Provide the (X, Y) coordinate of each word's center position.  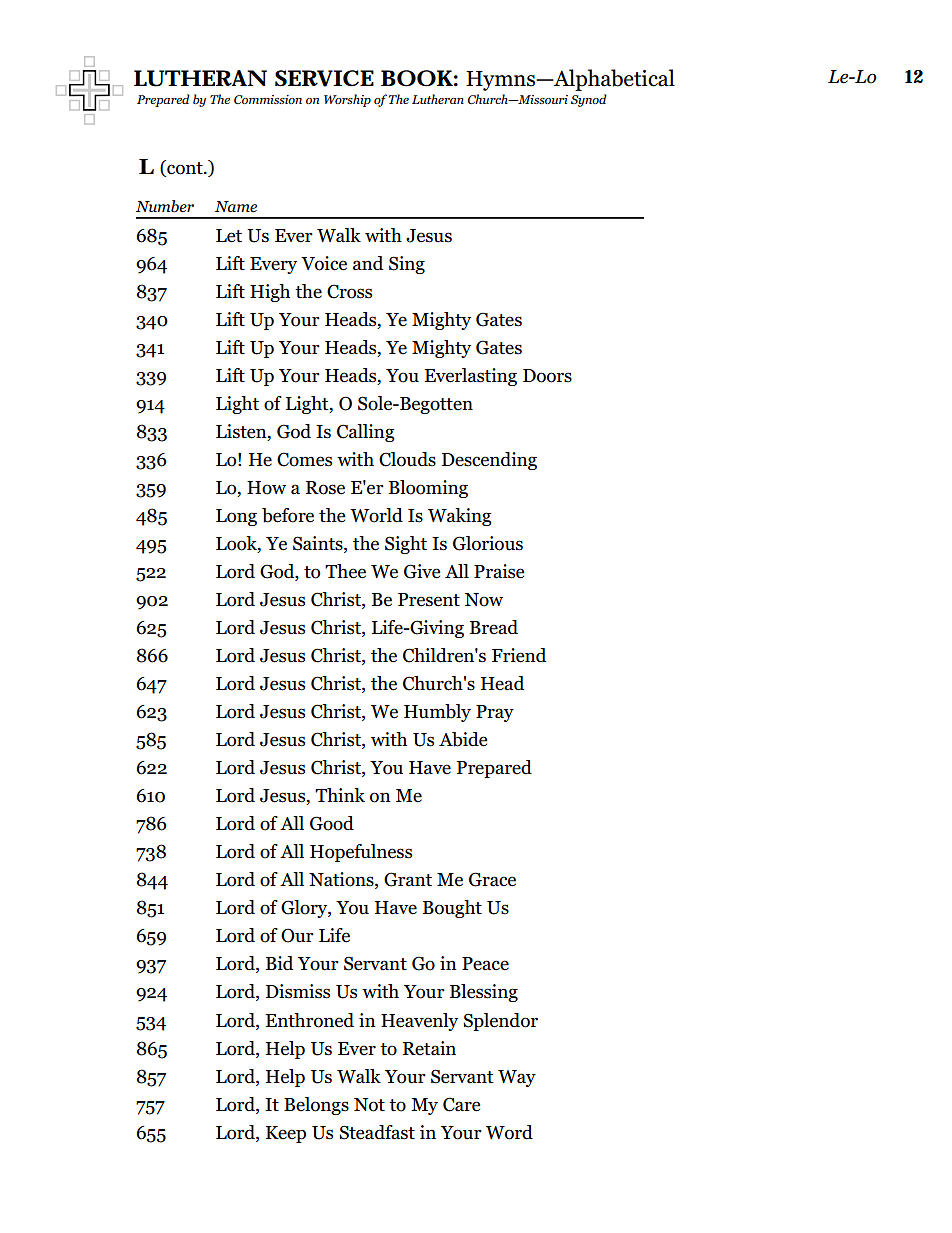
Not (369, 1105)
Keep (286, 1134)
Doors (547, 376)
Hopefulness (361, 853)
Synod (589, 100)
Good (332, 823)
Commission (268, 99)
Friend (519, 655)
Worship (347, 100)
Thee (345, 571)
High (270, 293)
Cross (349, 291)
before (288, 515)
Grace (492, 879)
